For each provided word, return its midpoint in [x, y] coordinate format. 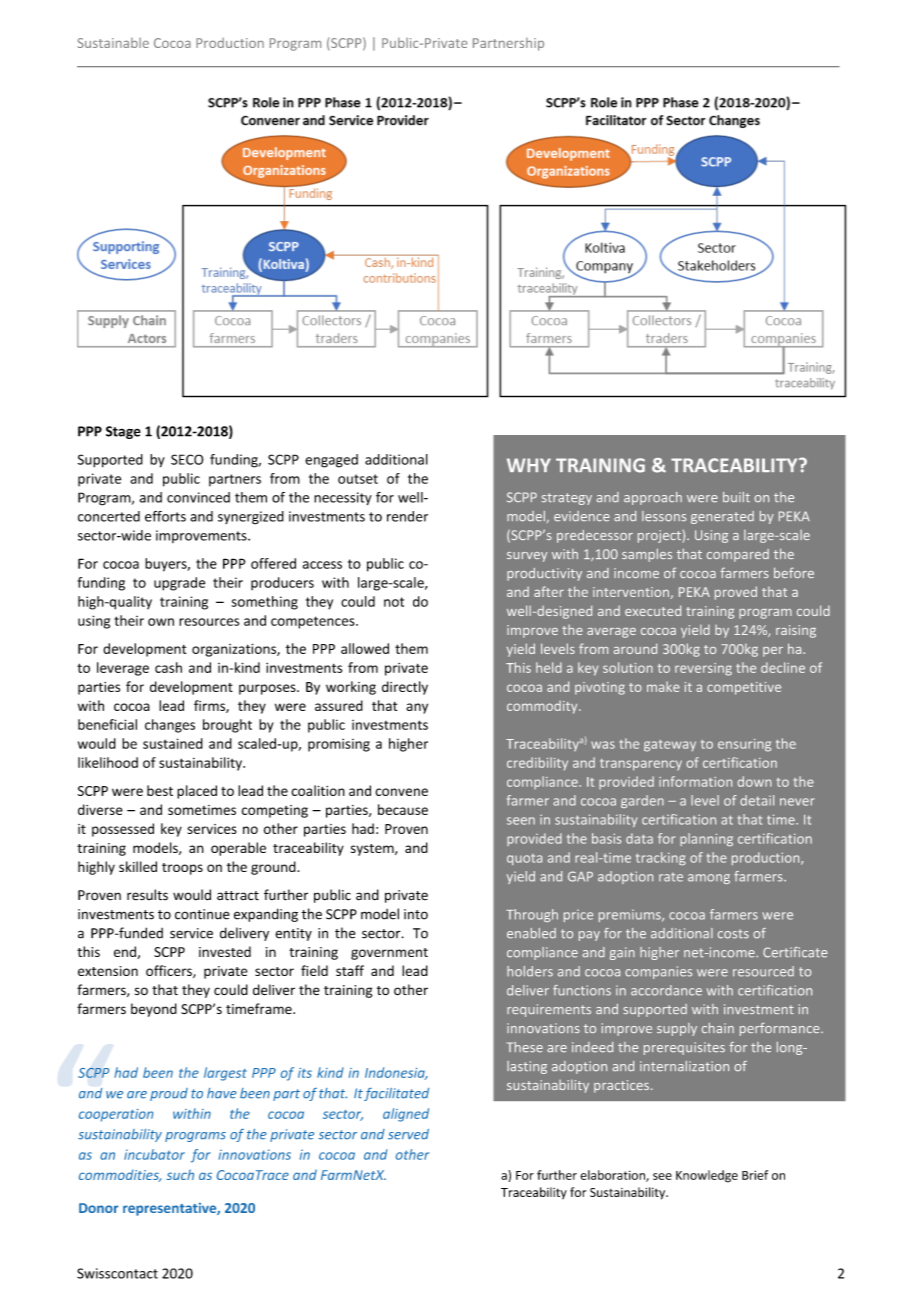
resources [209, 622]
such [180, 1174]
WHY [529, 465]
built [736, 497]
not [394, 602]
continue [202, 914]
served [408, 1134]
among [709, 879]
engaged [331, 461]
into [416, 914]
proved [736, 593]
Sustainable [113, 43]
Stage [123, 432]
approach [653, 498]
